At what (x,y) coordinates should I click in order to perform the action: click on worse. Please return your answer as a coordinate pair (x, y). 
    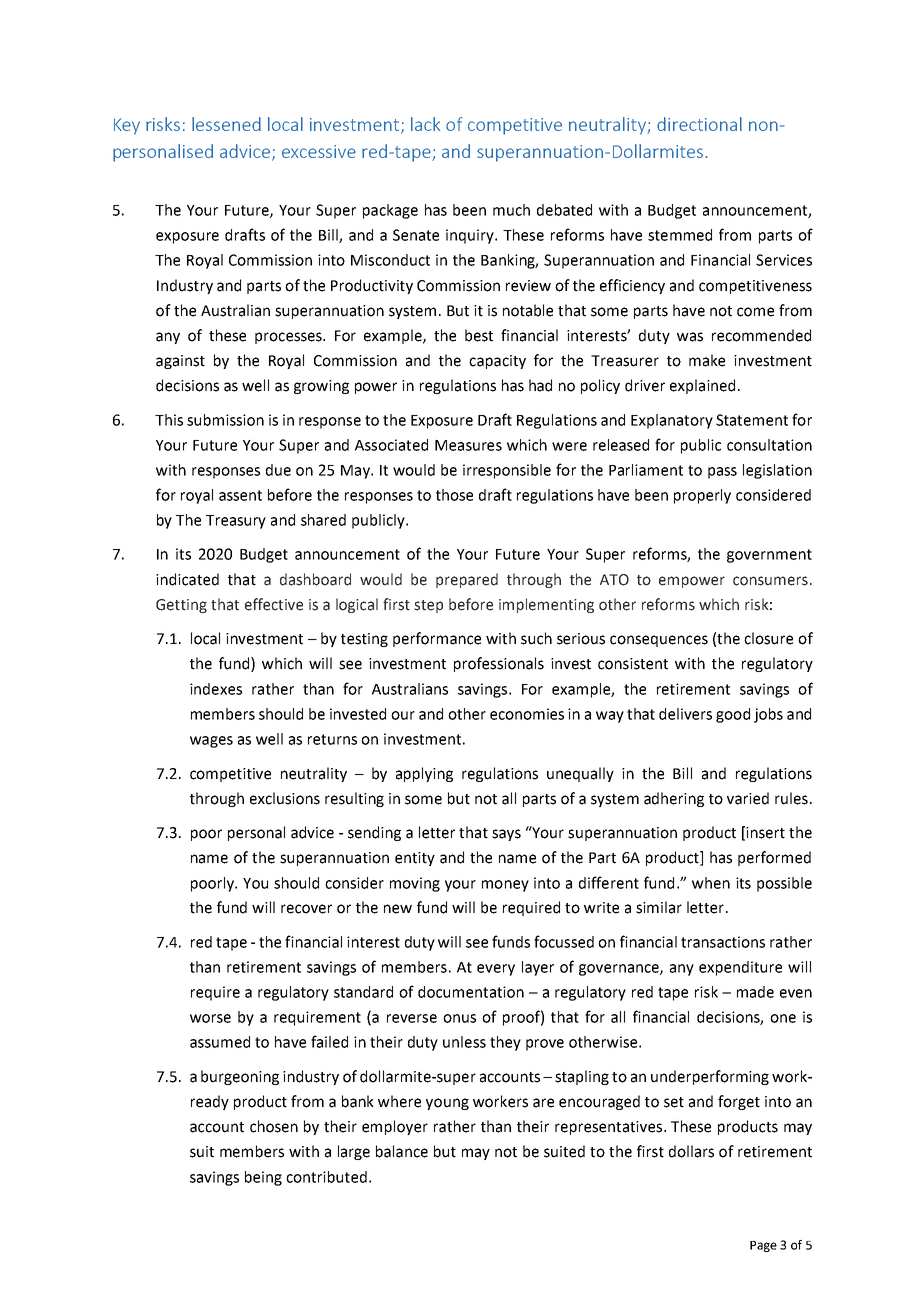
    Looking at the image, I should click on (210, 1018).
